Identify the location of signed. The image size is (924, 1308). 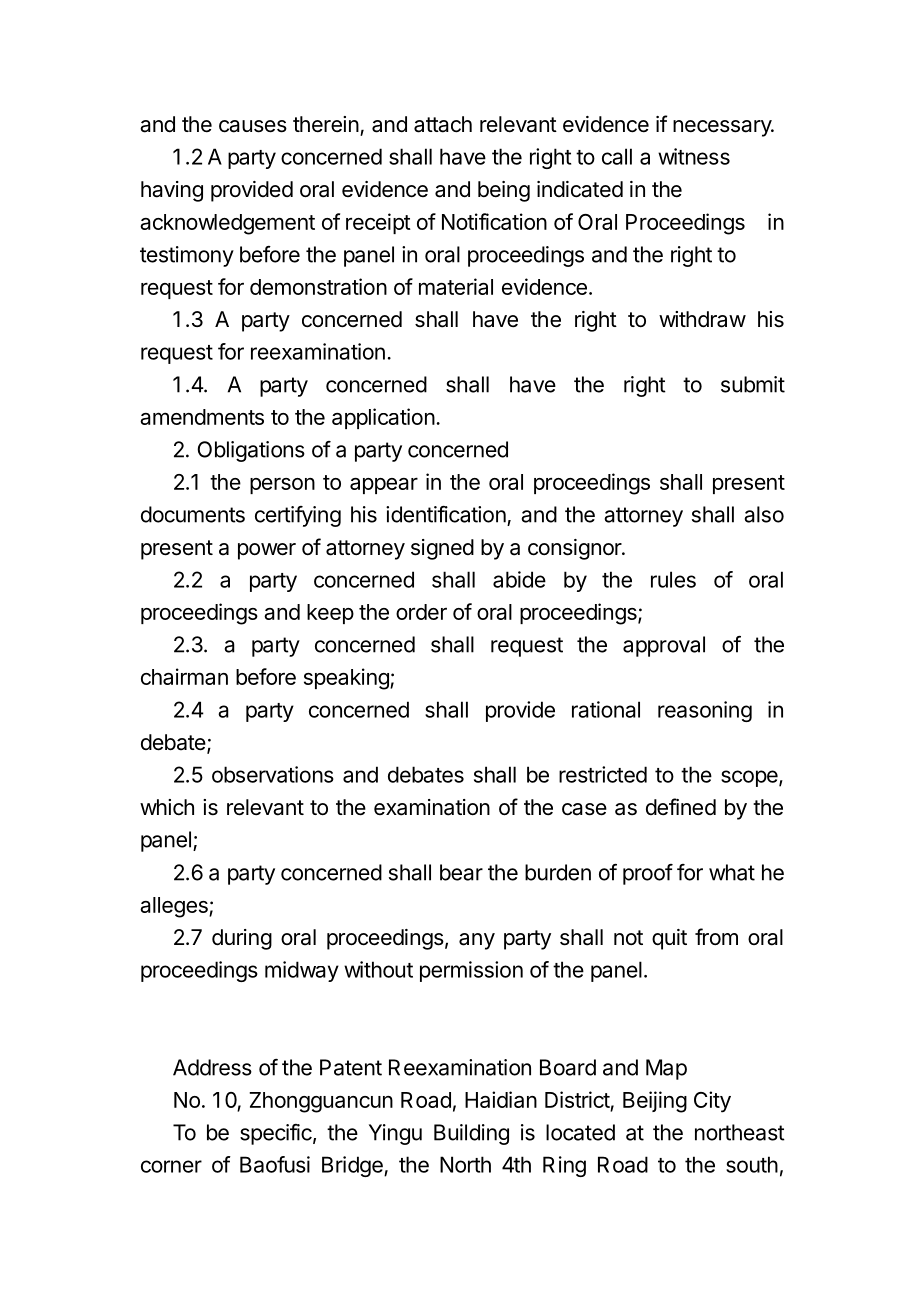
(442, 549).
